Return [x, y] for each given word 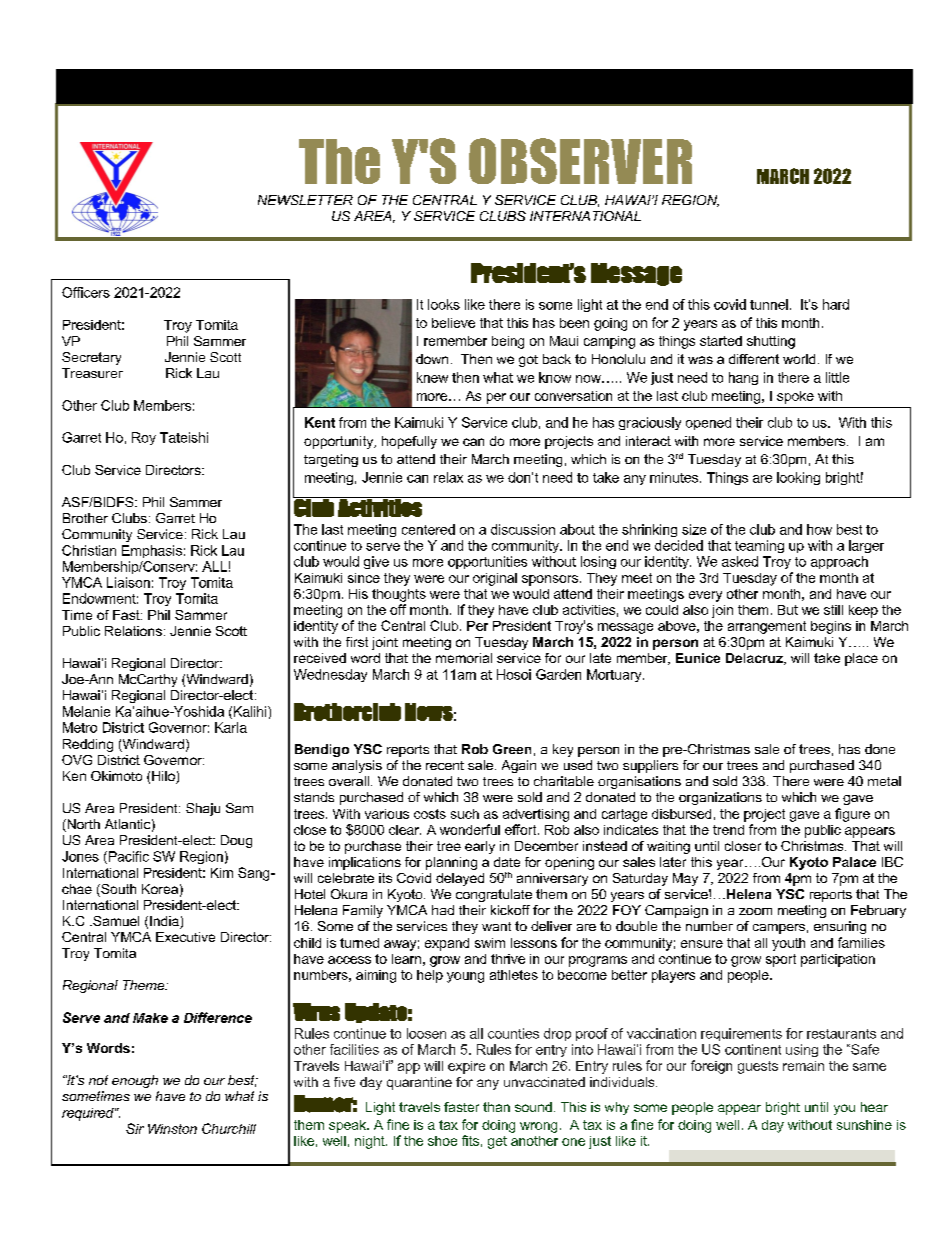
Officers [86, 292]
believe [453, 323]
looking [798, 478]
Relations [133, 631]
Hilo [164, 777]
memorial [464, 658]
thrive [508, 959]
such [465, 814]
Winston [172, 1129]
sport [781, 960]
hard [836, 304]
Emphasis [152, 551]
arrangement [767, 627]
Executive [185, 937]
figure [852, 815]
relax [448, 477]
